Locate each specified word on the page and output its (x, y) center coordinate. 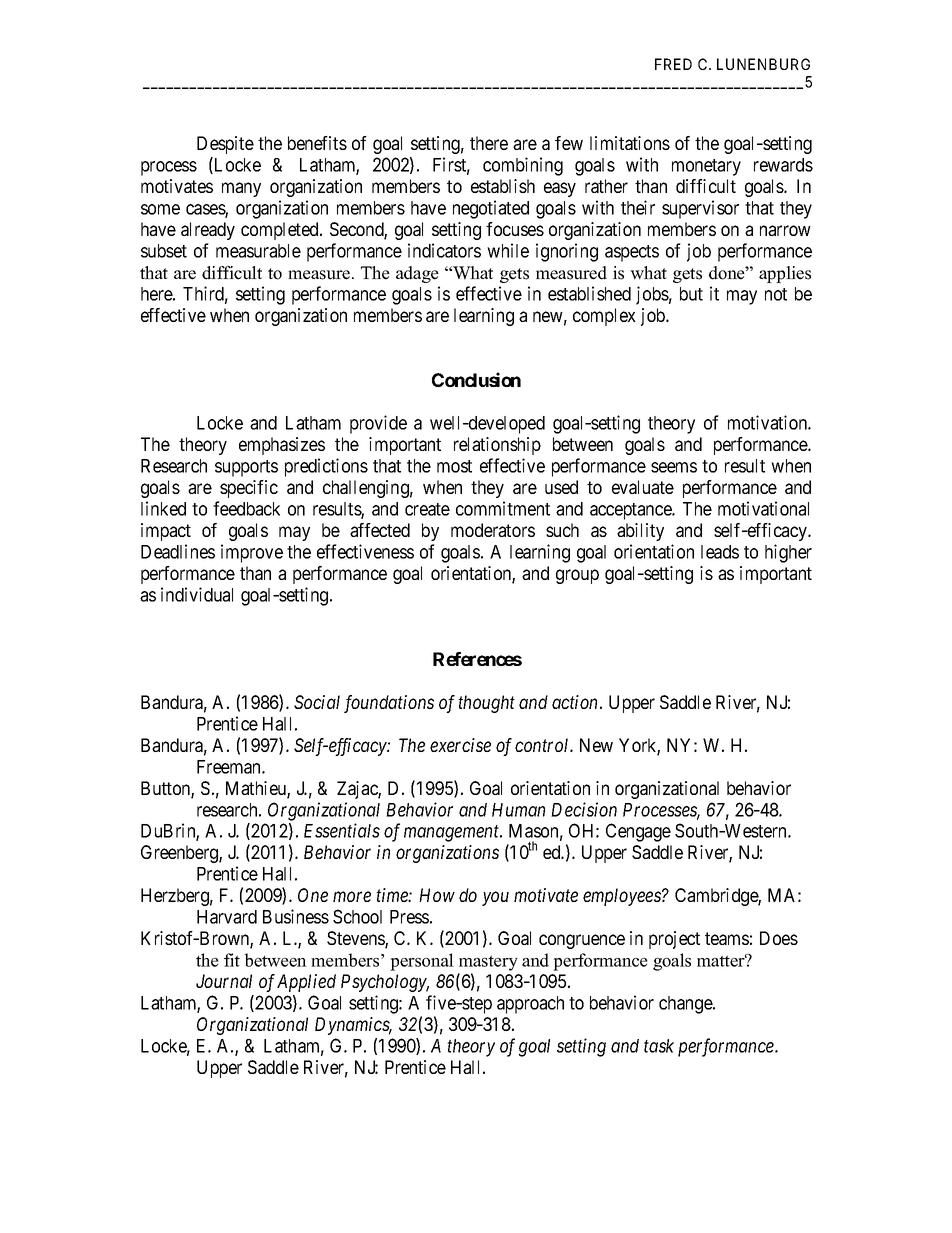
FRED (673, 64)
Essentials (342, 830)
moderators (493, 530)
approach (530, 1005)
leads (720, 552)
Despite (225, 145)
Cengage (638, 832)
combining (523, 166)
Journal (224, 981)
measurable (258, 251)
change (686, 1005)
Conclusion (476, 379)
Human (518, 810)
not (776, 294)
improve (252, 553)
